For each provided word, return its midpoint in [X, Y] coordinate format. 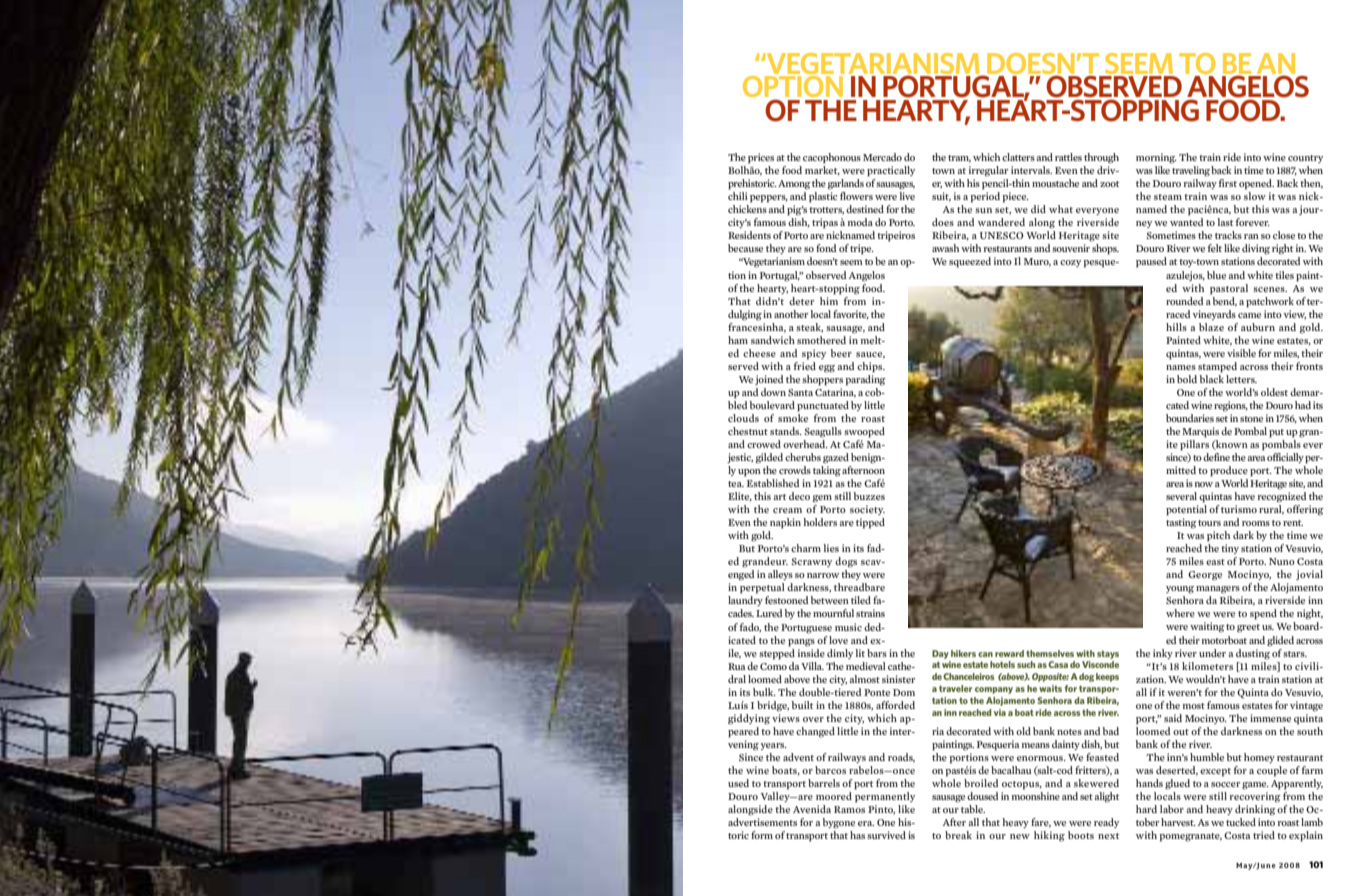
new [1020, 836]
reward [1009, 653]
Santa [800, 392]
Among [794, 185]
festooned [786, 600]
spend [1263, 614]
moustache [1055, 183]
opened [1256, 184]
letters [1241, 379]
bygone [839, 823]
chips [871, 367]
